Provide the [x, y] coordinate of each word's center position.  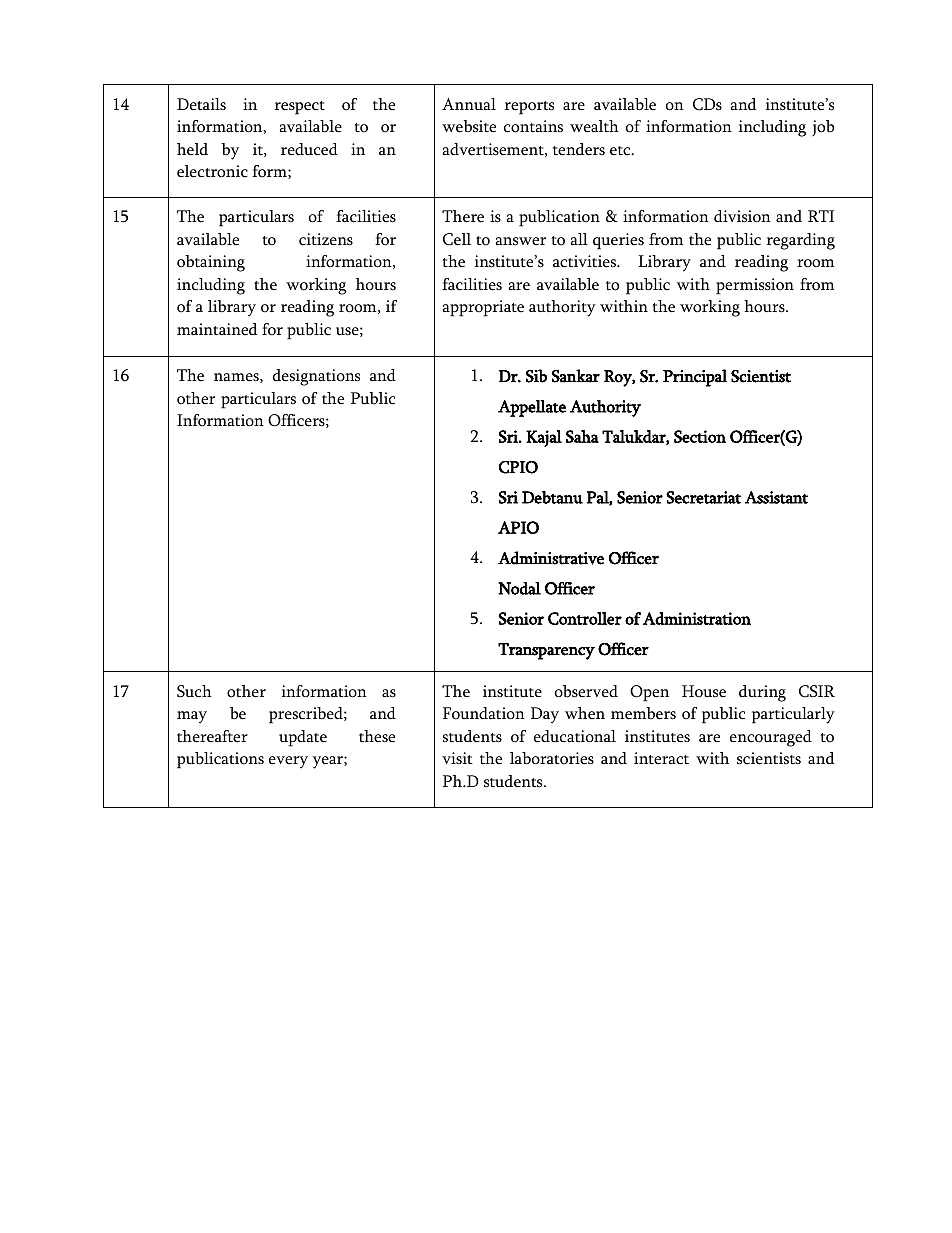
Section [700, 436]
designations [316, 377]
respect [300, 108]
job [823, 128]
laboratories [552, 758]
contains [533, 126]
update [303, 738]
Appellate [532, 408]
